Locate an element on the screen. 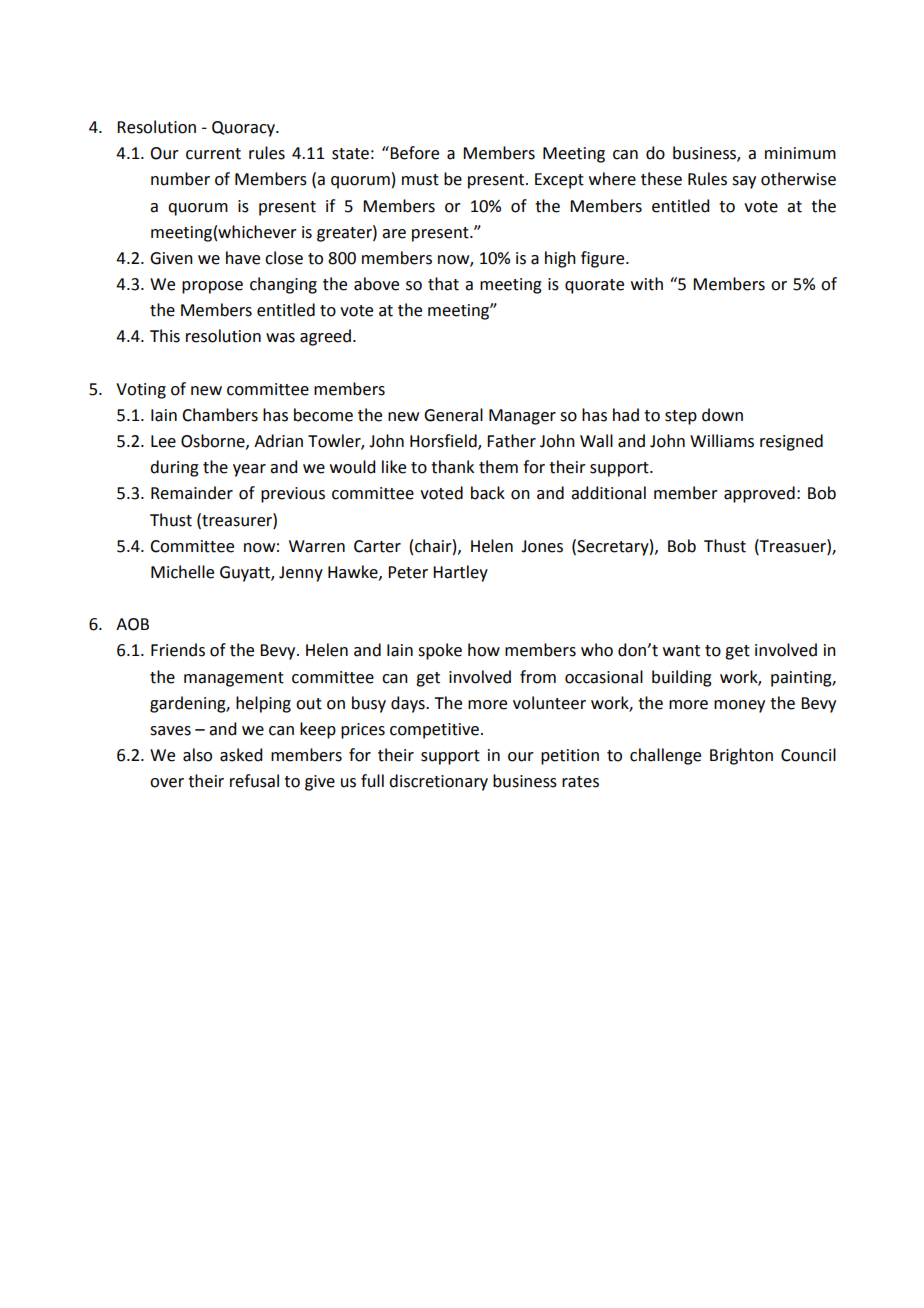 This screenshot has height=1308, width=924. year is located at coordinates (249, 470).
